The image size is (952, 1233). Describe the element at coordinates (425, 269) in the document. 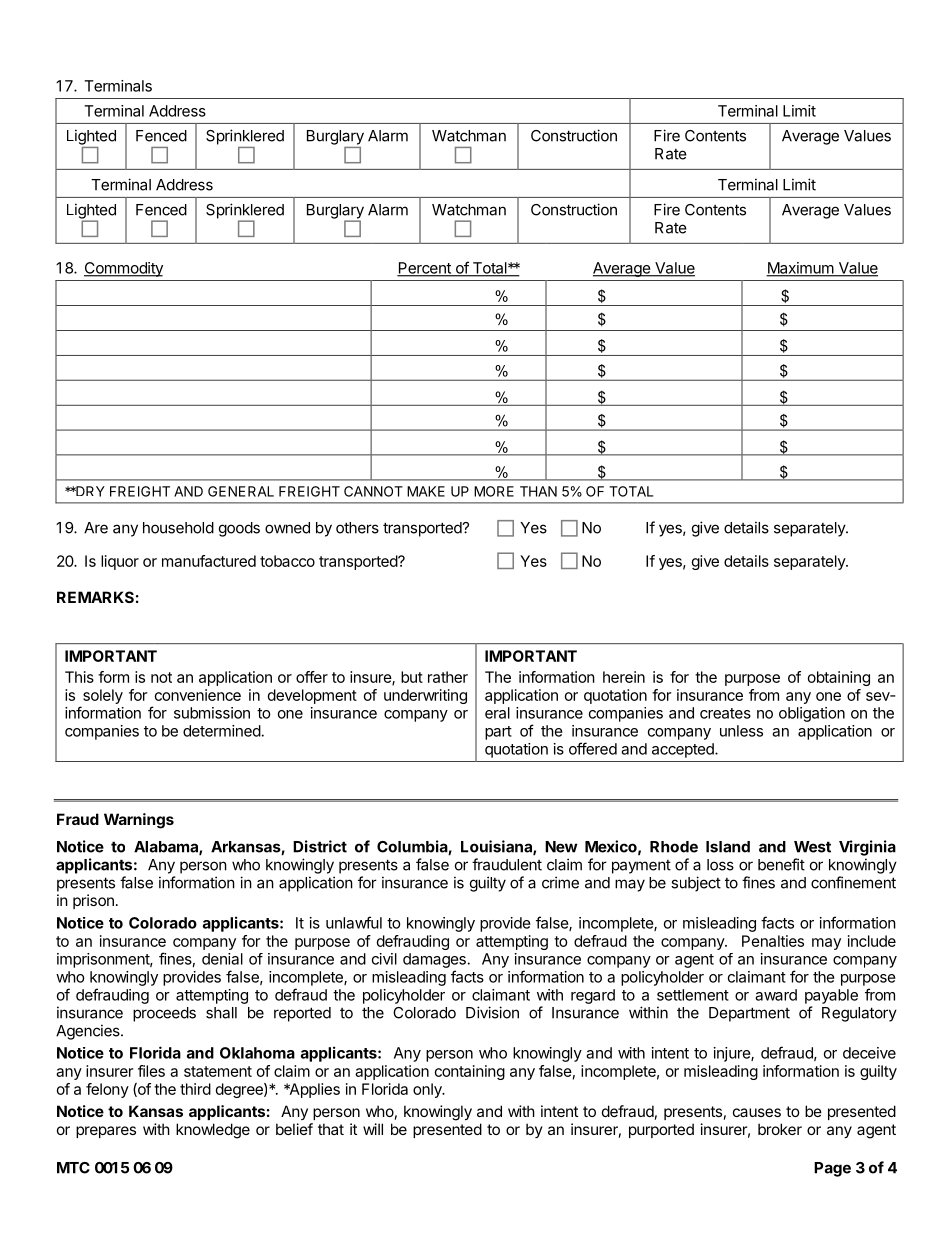

I see `Percent` at that location.
